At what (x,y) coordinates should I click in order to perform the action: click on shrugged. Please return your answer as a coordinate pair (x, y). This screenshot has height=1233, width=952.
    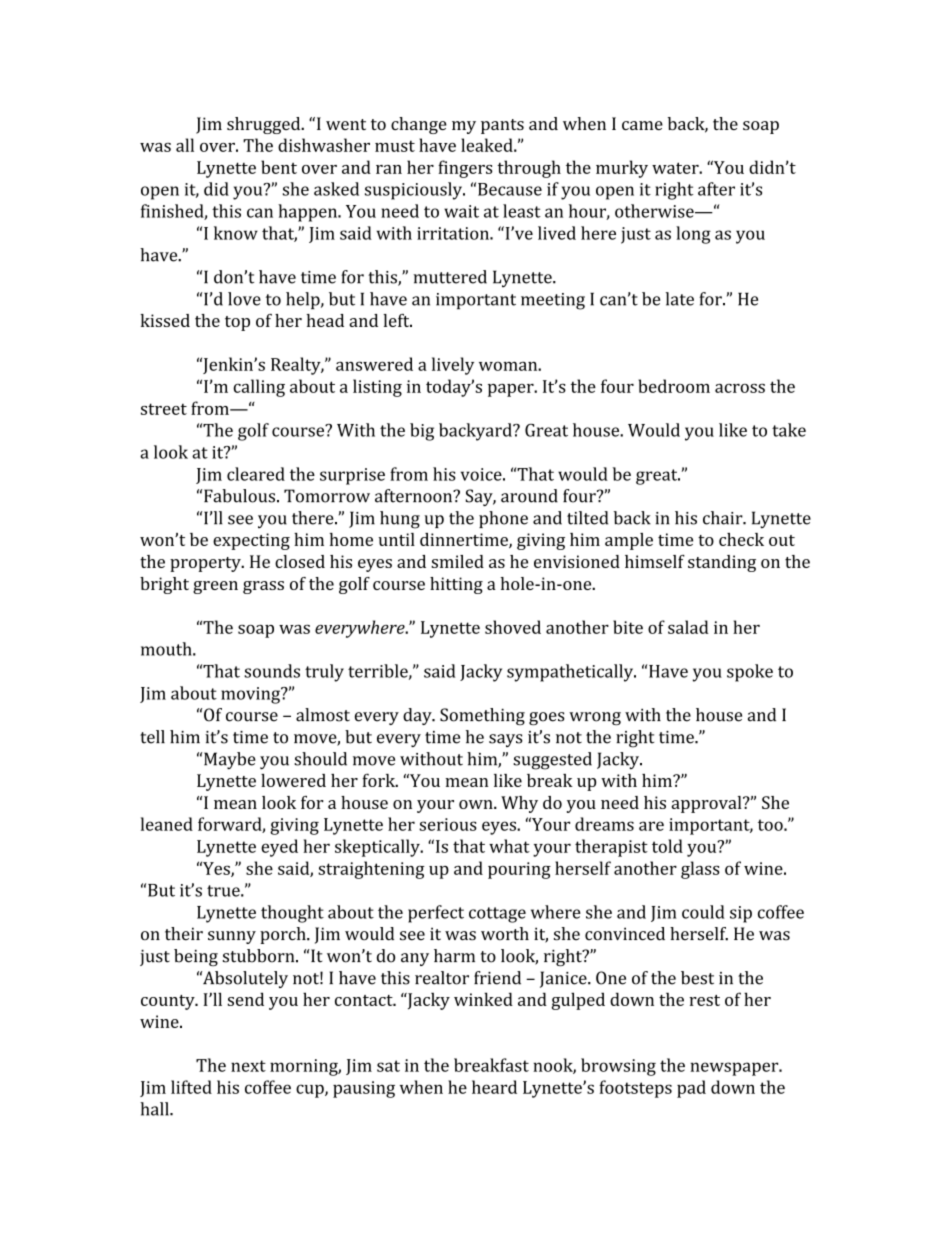
    Looking at the image, I should click on (265, 125).
